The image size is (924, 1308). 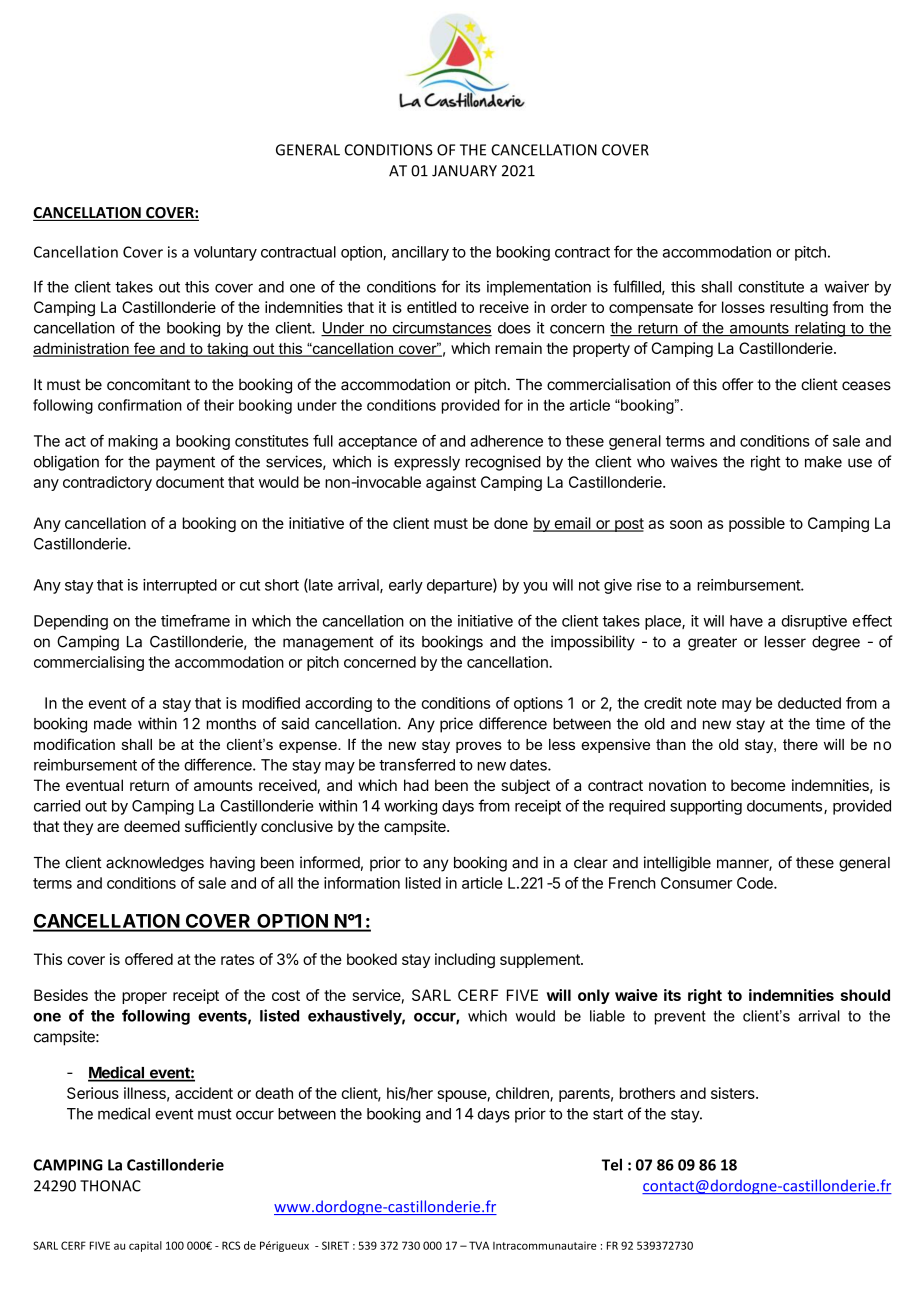 I want to click on losses, so click(x=743, y=307).
